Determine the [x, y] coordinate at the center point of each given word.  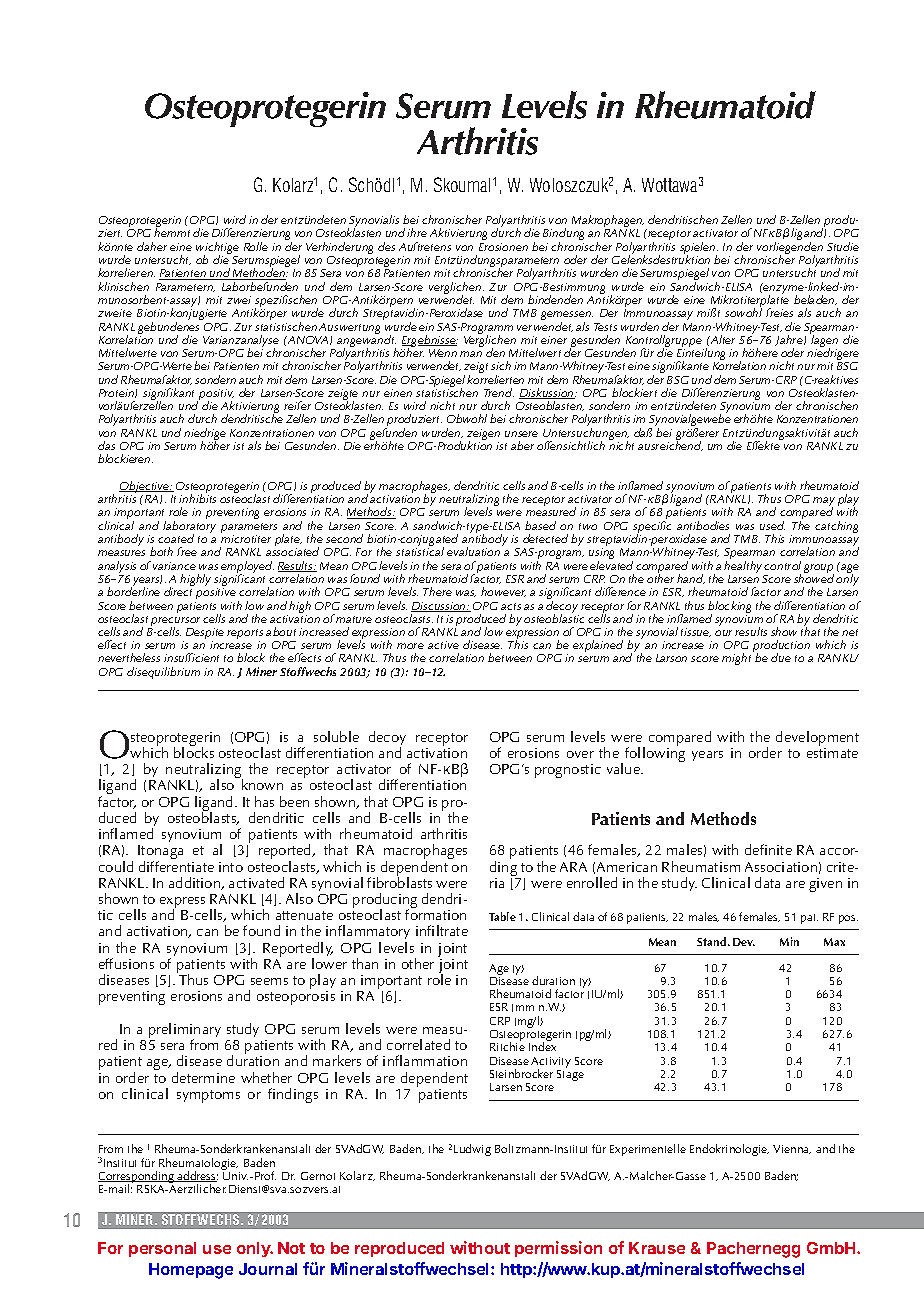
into [231, 867]
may [824, 503]
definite [768, 849]
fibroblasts [399, 881]
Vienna [792, 1149]
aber [522, 445]
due [781, 657]
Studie [843, 246]
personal [162, 1249]
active [443, 645]
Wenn [443, 353]
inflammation [425, 1060]
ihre [417, 232]
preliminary [185, 1032]
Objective [145, 488]
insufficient [191, 657]
